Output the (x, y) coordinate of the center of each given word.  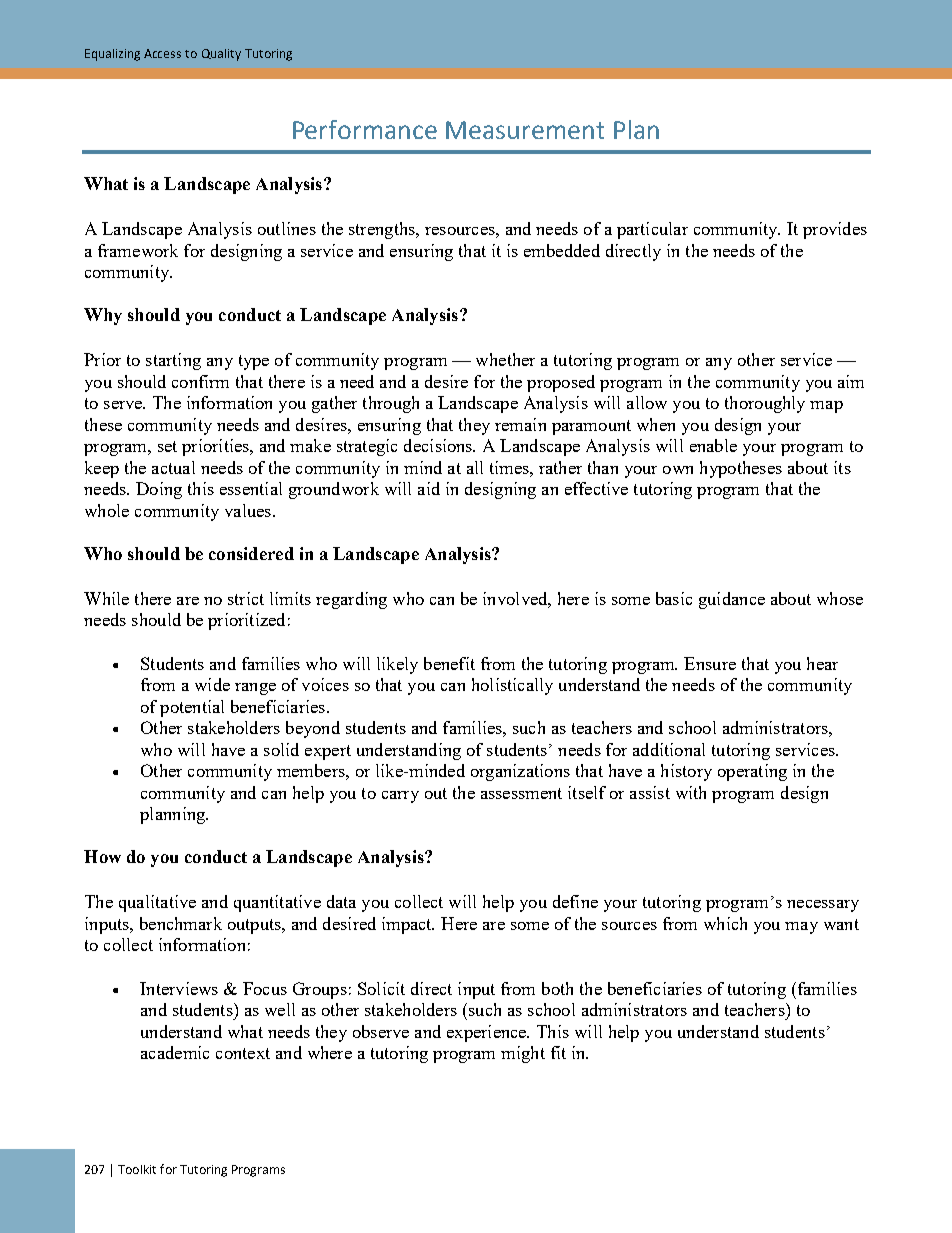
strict (246, 598)
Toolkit (137, 1169)
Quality (221, 55)
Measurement (525, 130)
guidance (732, 600)
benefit (449, 663)
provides (835, 230)
